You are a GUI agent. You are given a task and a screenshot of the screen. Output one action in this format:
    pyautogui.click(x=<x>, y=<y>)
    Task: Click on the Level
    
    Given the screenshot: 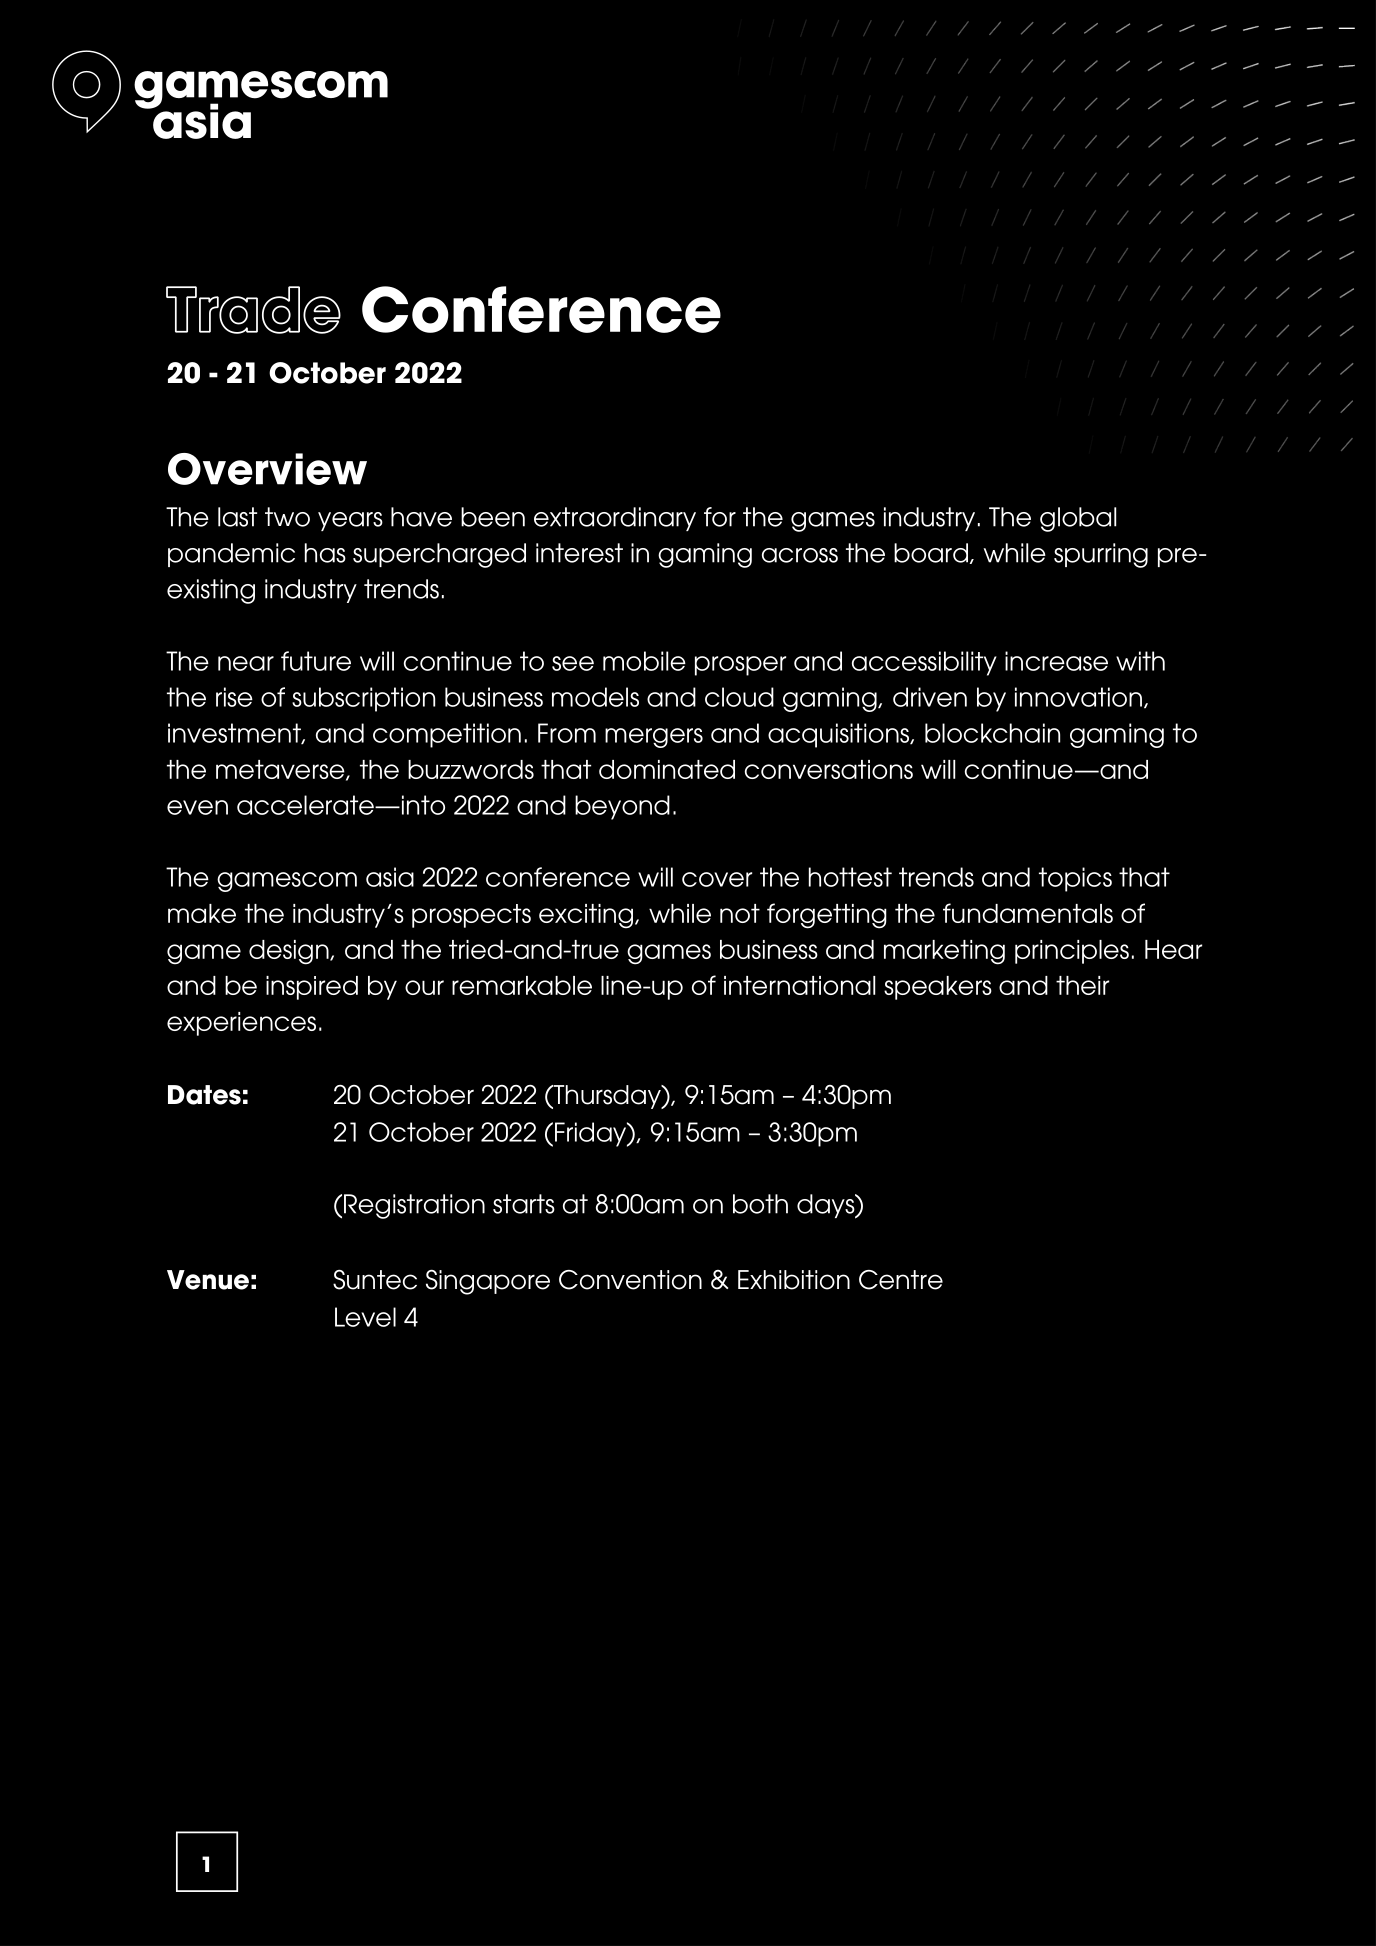 What is the action you would take?
    pyautogui.click(x=365, y=1317)
